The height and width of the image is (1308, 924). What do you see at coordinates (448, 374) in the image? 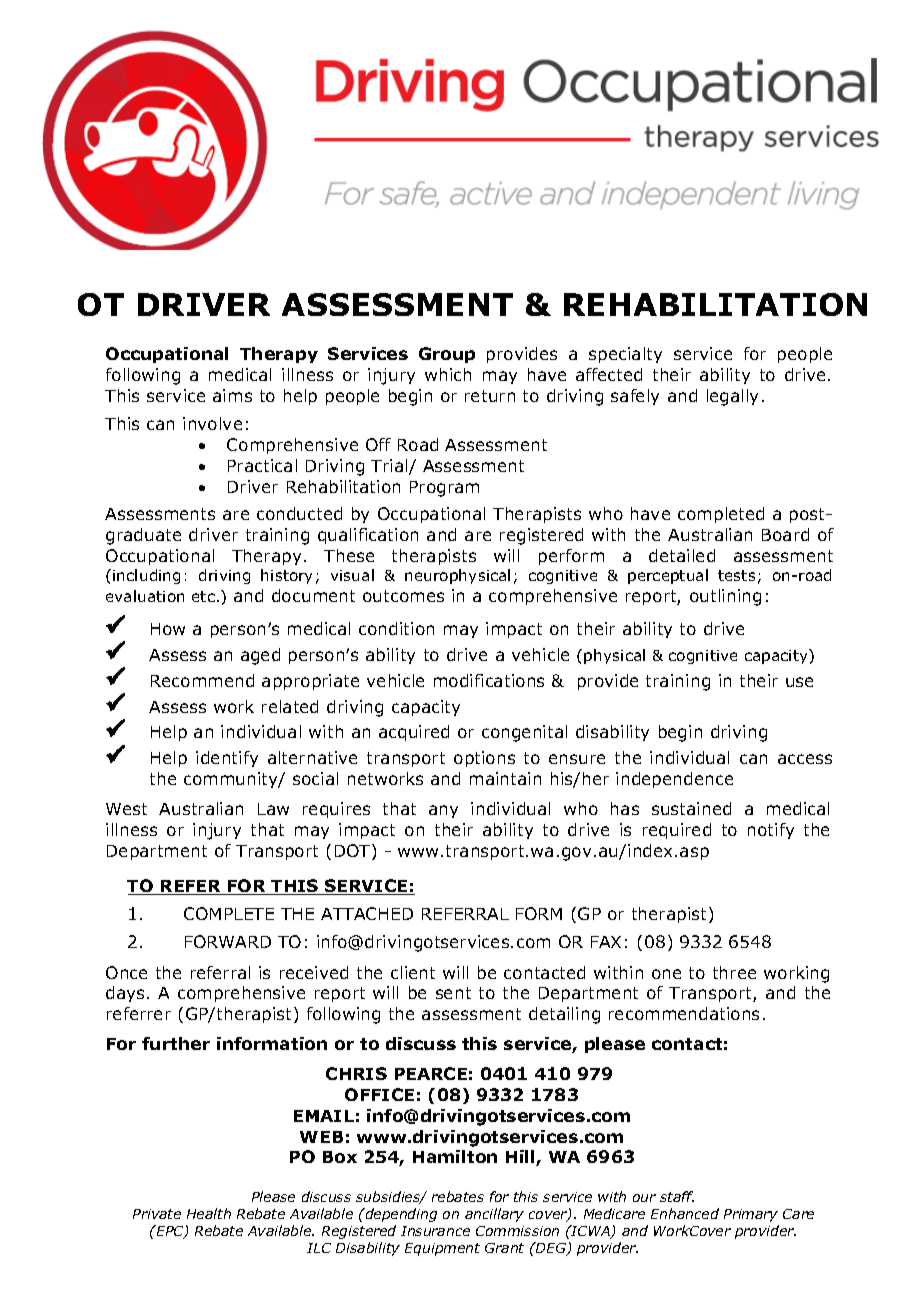
I see `which` at bounding box center [448, 374].
